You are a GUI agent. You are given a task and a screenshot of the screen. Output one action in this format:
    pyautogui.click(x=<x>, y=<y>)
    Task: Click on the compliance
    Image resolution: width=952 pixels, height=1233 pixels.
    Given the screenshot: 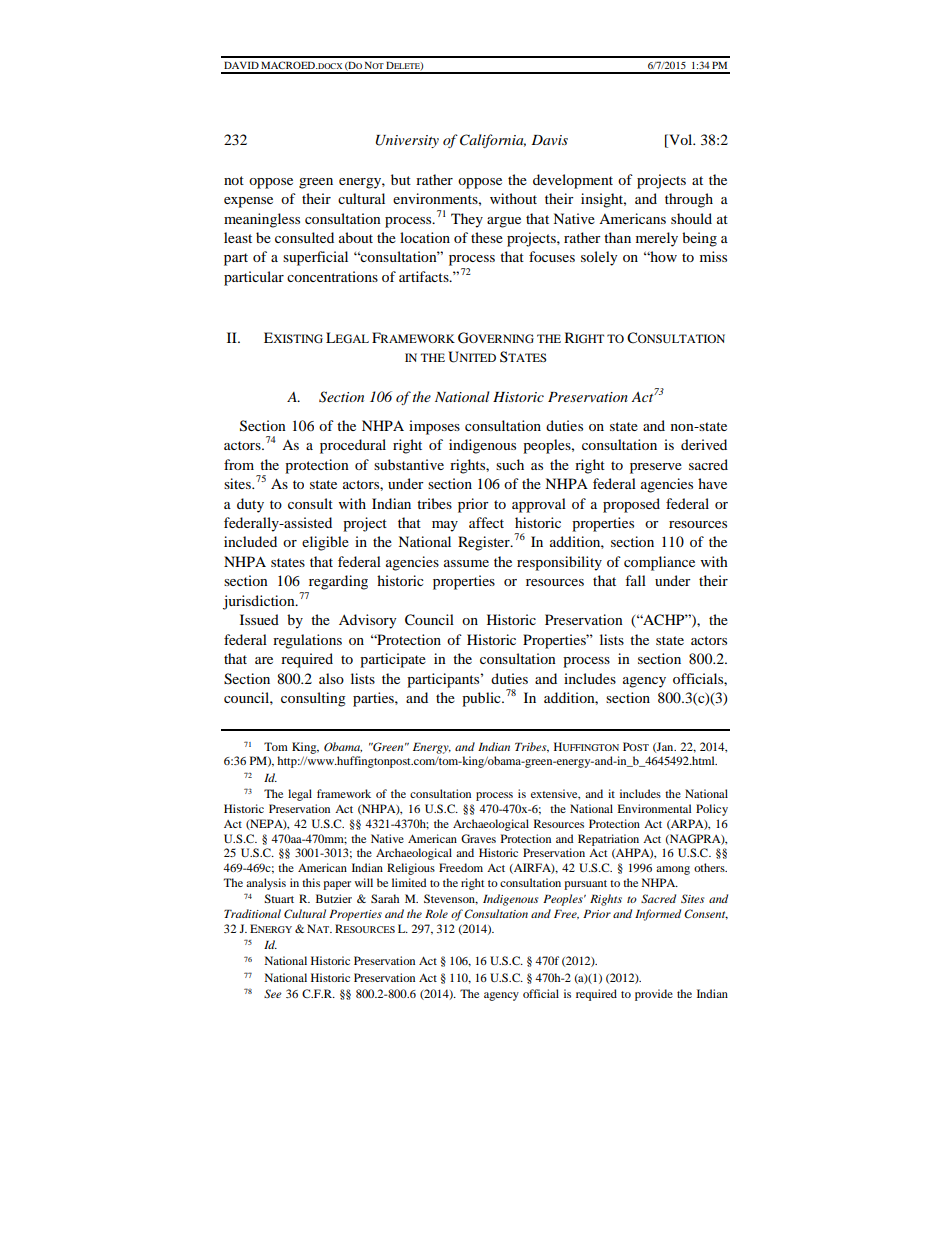 What is the action you would take?
    pyautogui.click(x=659, y=563)
